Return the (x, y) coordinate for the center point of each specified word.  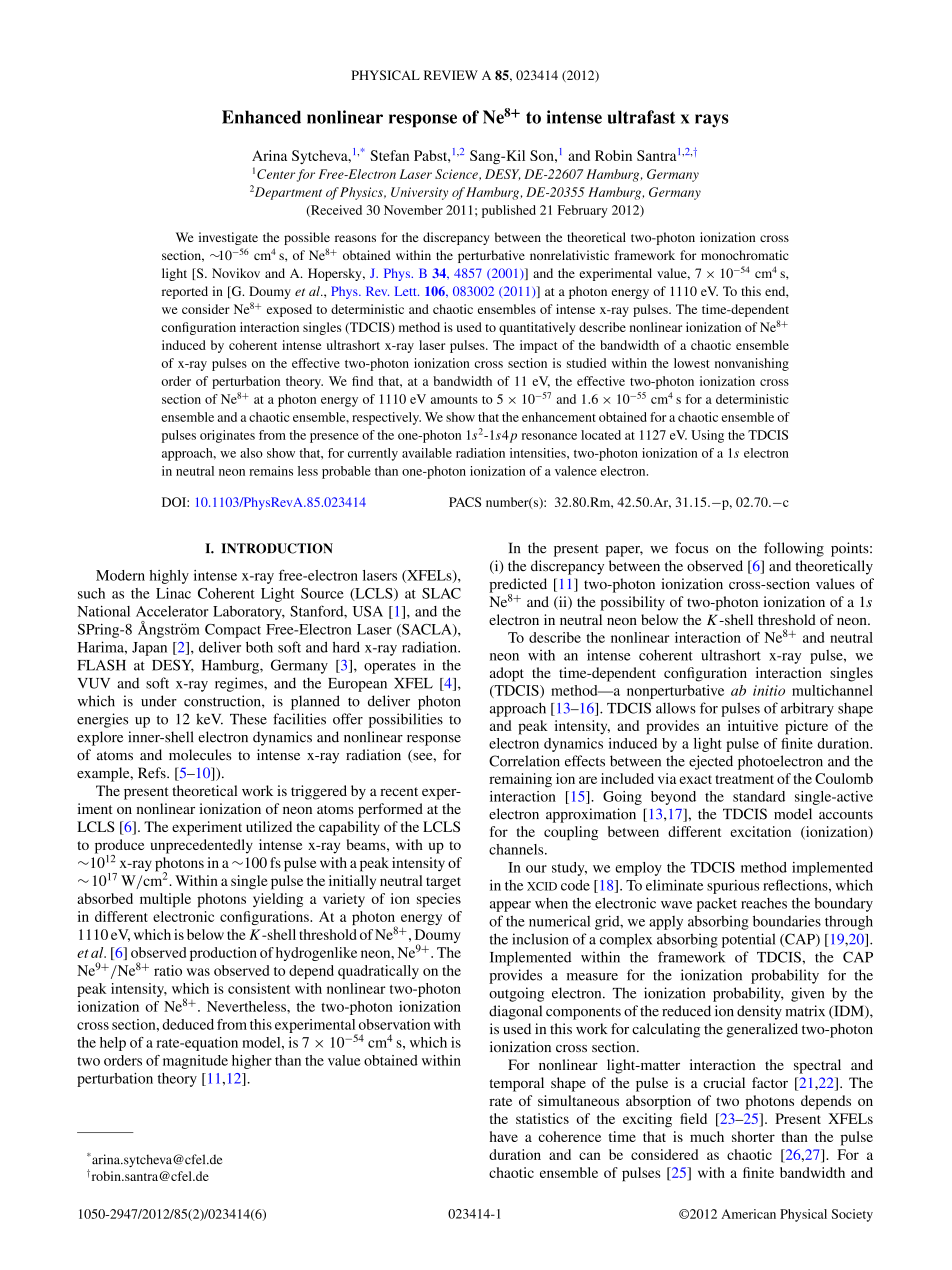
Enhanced (261, 117)
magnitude (195, 1062)
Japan (149, 649)
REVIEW (451, 75)
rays (711, 121)
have (504, 1136)
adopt (507, 674)
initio (769, 690)
